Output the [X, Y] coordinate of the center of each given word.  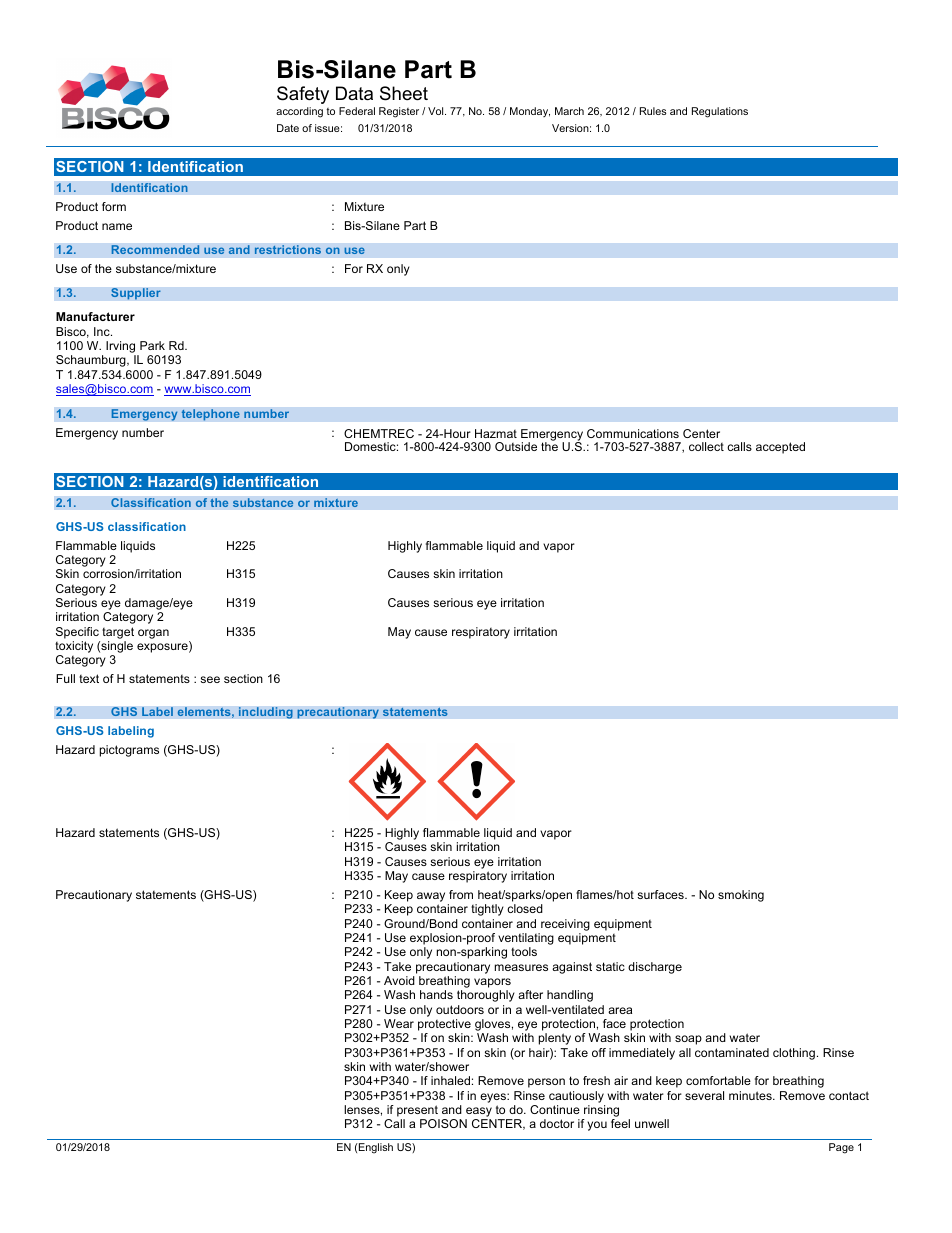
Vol [437, 111]
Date [288, 128]
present [417, 1111]
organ [153, 634]
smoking [741, 896]
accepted [780, 448]
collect [706, 446]
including [265, 713]
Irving [122, 348]
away [431, 898]
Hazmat [496, 433]
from [461, 894]
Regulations [720, 112]
